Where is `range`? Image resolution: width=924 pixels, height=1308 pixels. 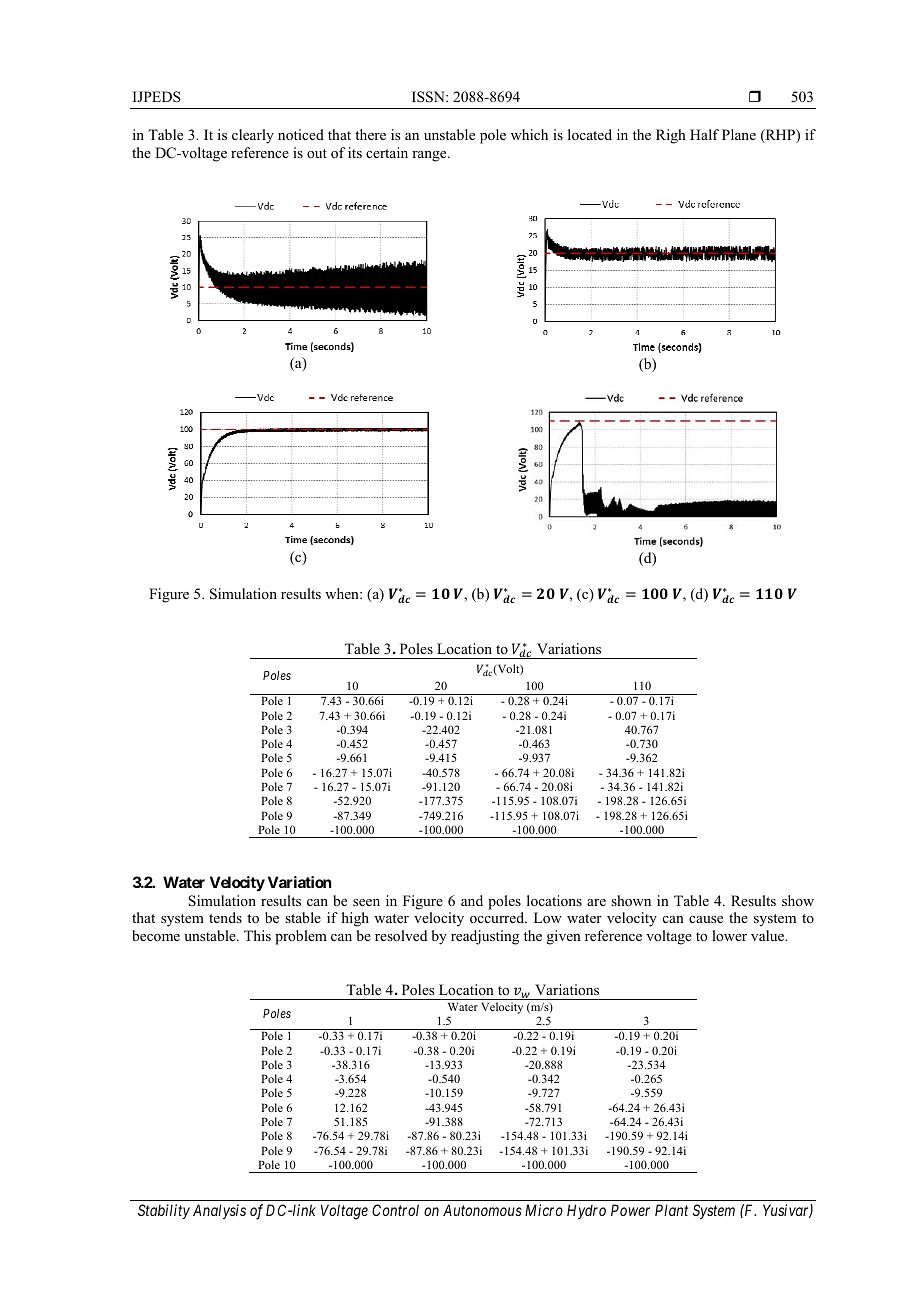
range is located at coordinates (430, 156).
